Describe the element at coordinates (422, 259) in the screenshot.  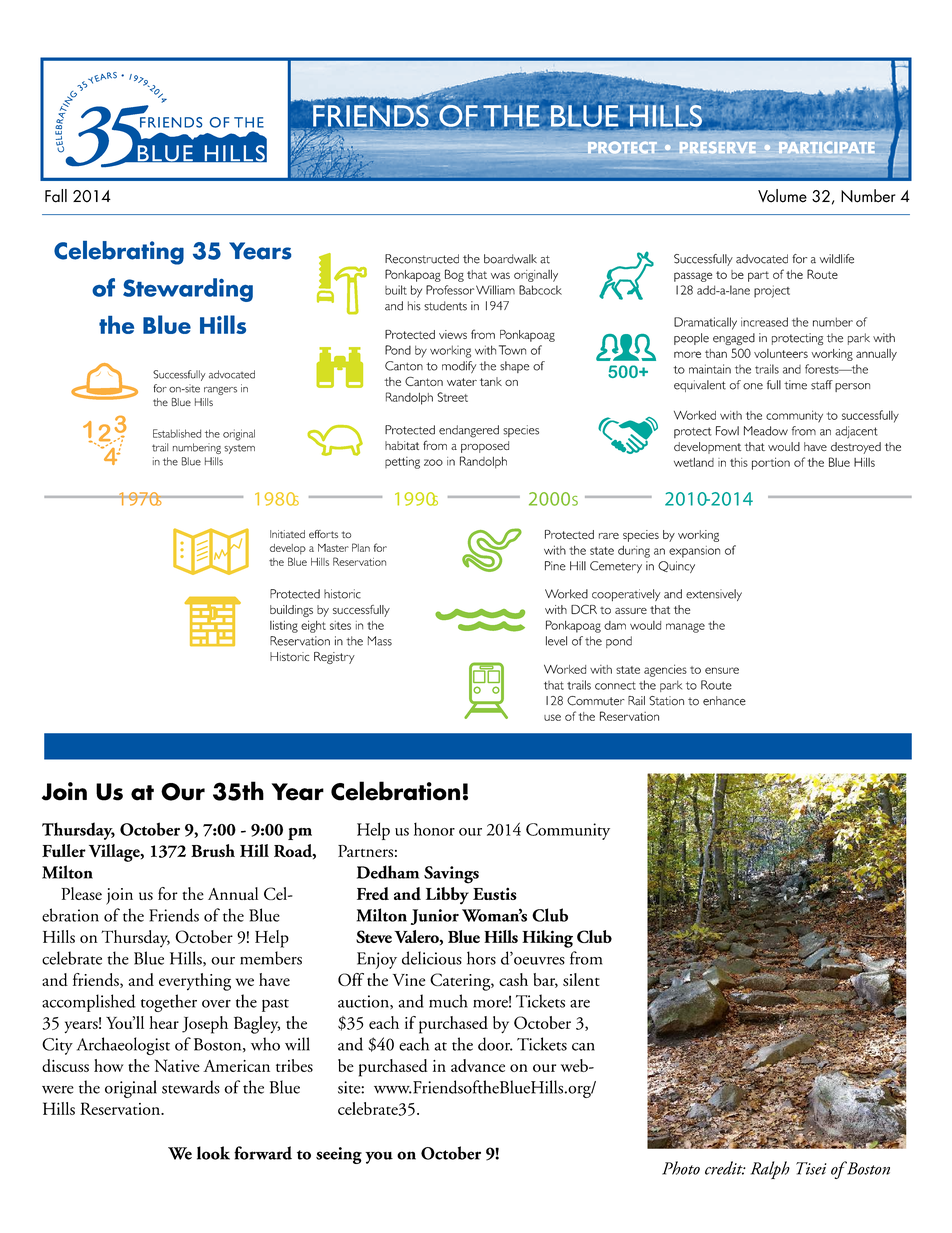
I see `Reconstructed` at that location.
